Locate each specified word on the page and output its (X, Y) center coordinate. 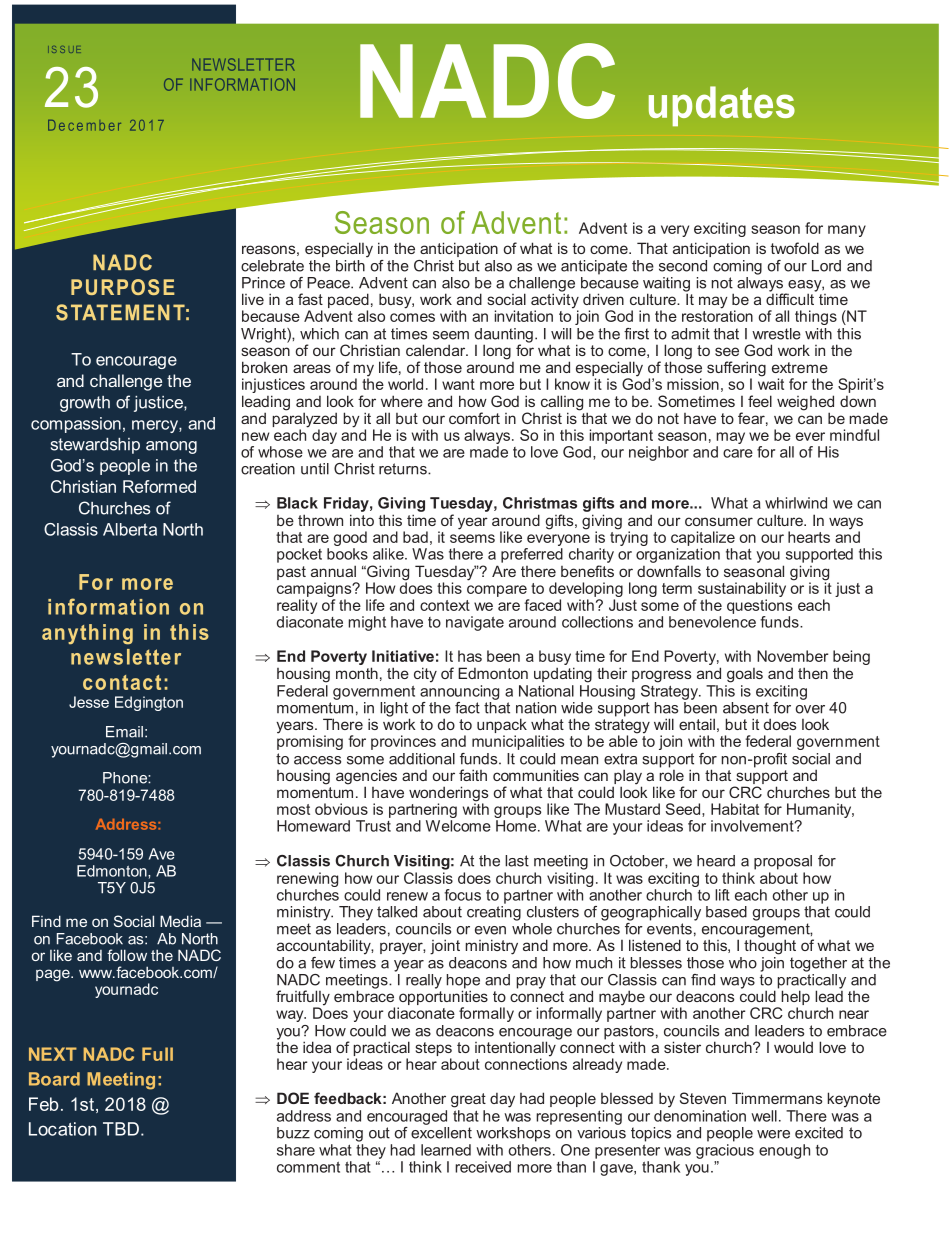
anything (87, 634)
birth (350, 266)
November (792, 656)
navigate (475, 623)
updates (722, 106)
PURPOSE (123, 287)
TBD (121, 1129)
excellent (441, 1131)
